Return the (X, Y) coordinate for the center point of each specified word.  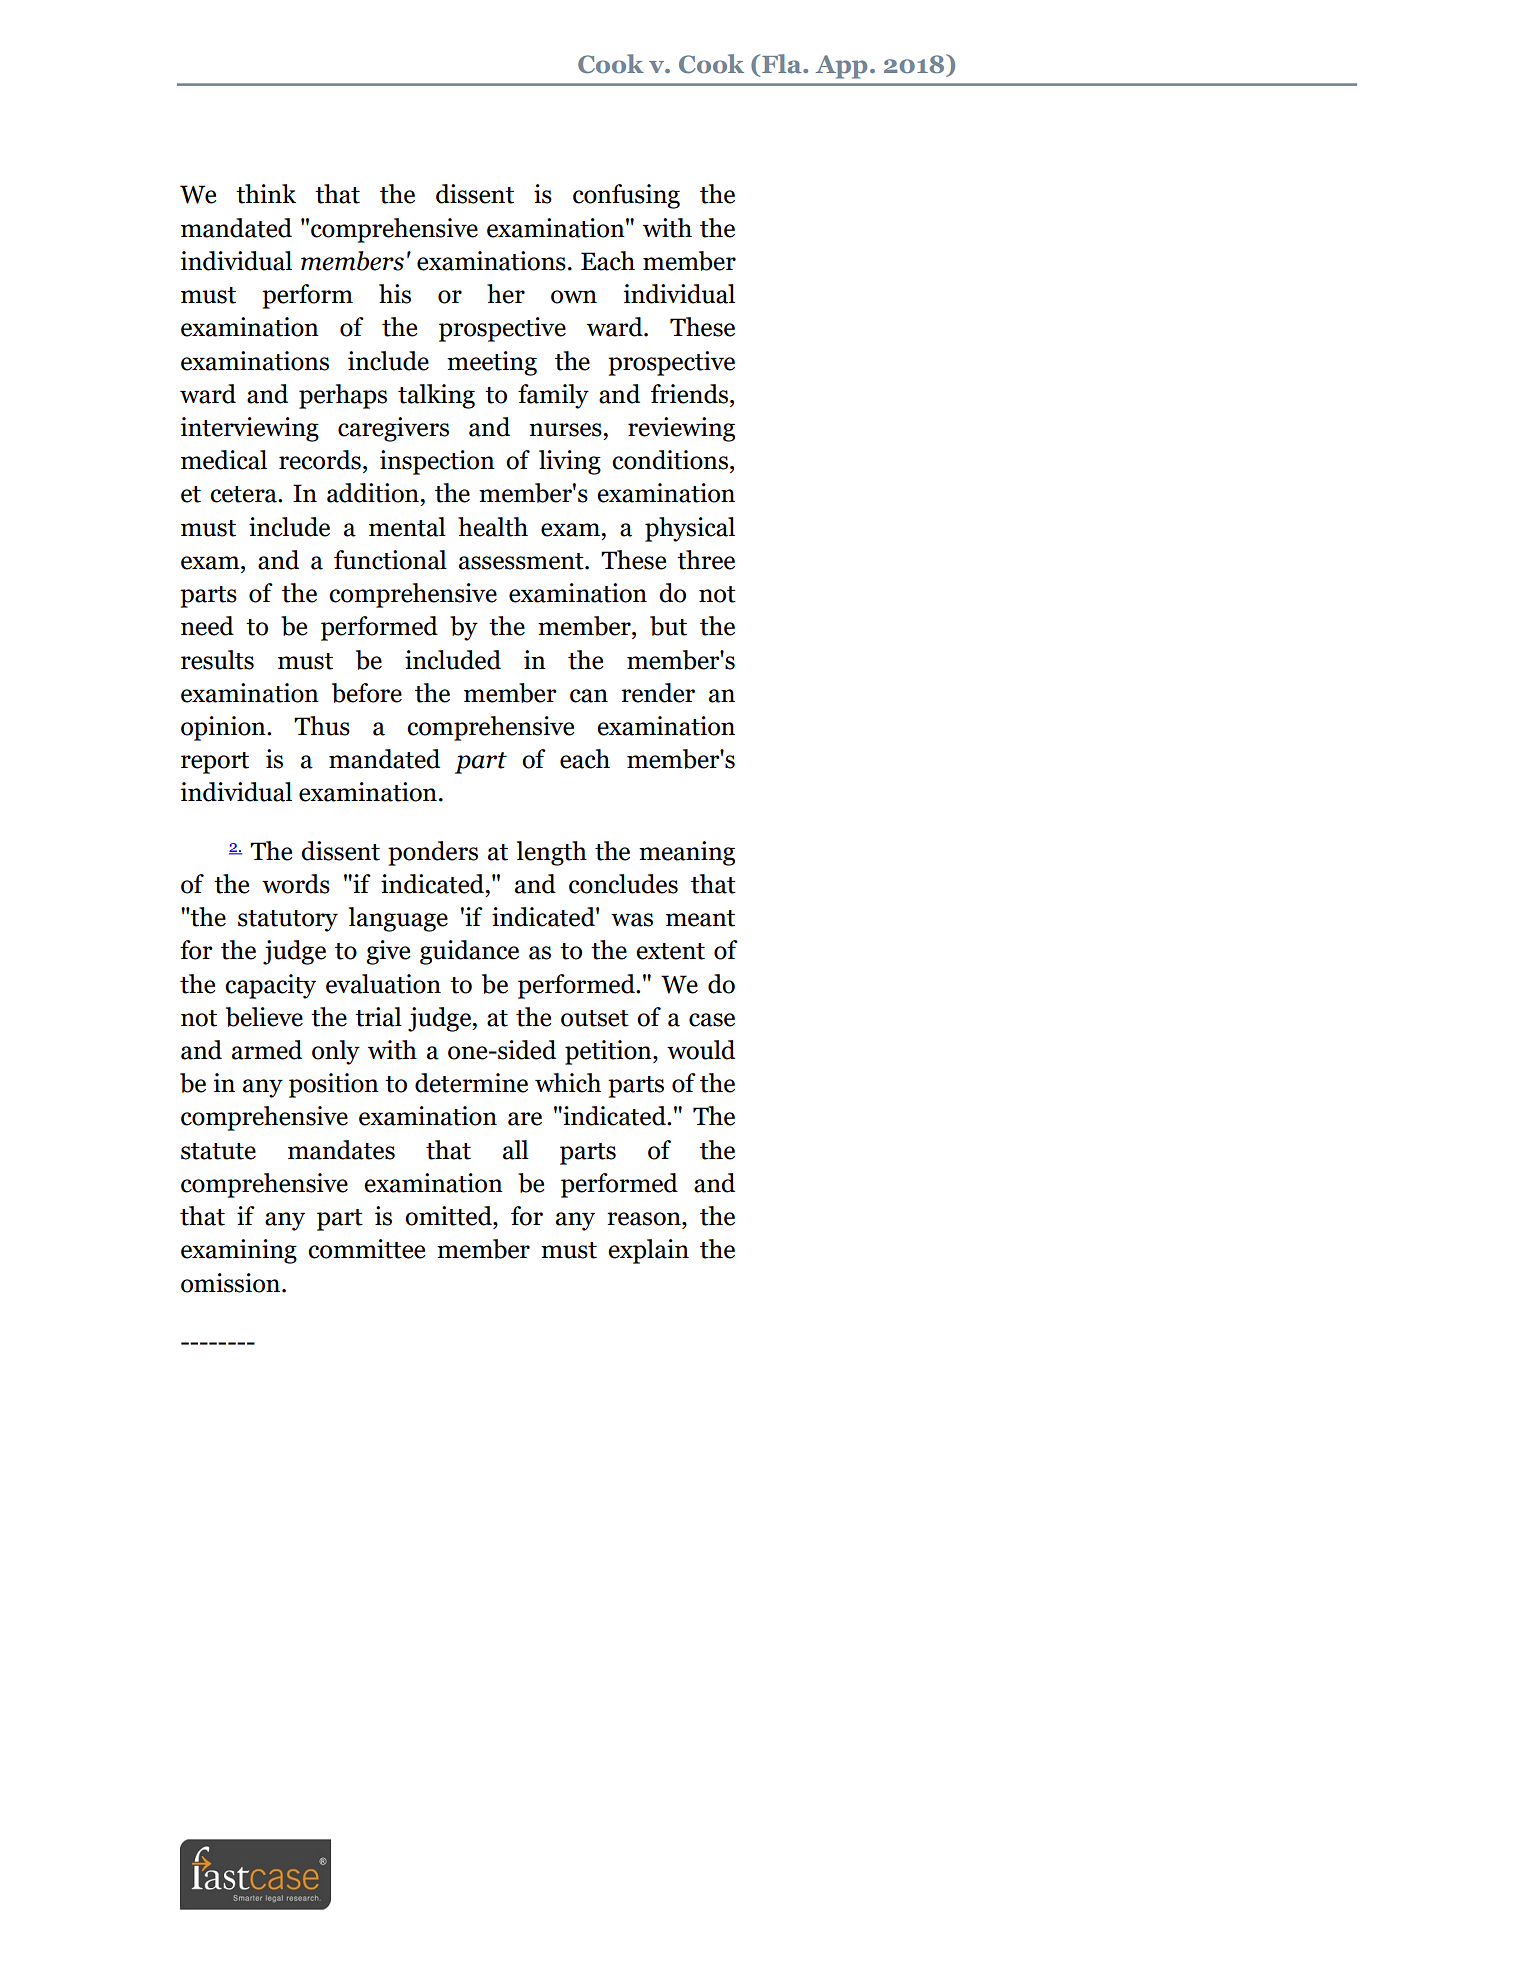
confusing (626, 196)
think (266, 194)
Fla (783, 64)
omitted (449, 1216)
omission (232, 1283)
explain (648, 1251)
